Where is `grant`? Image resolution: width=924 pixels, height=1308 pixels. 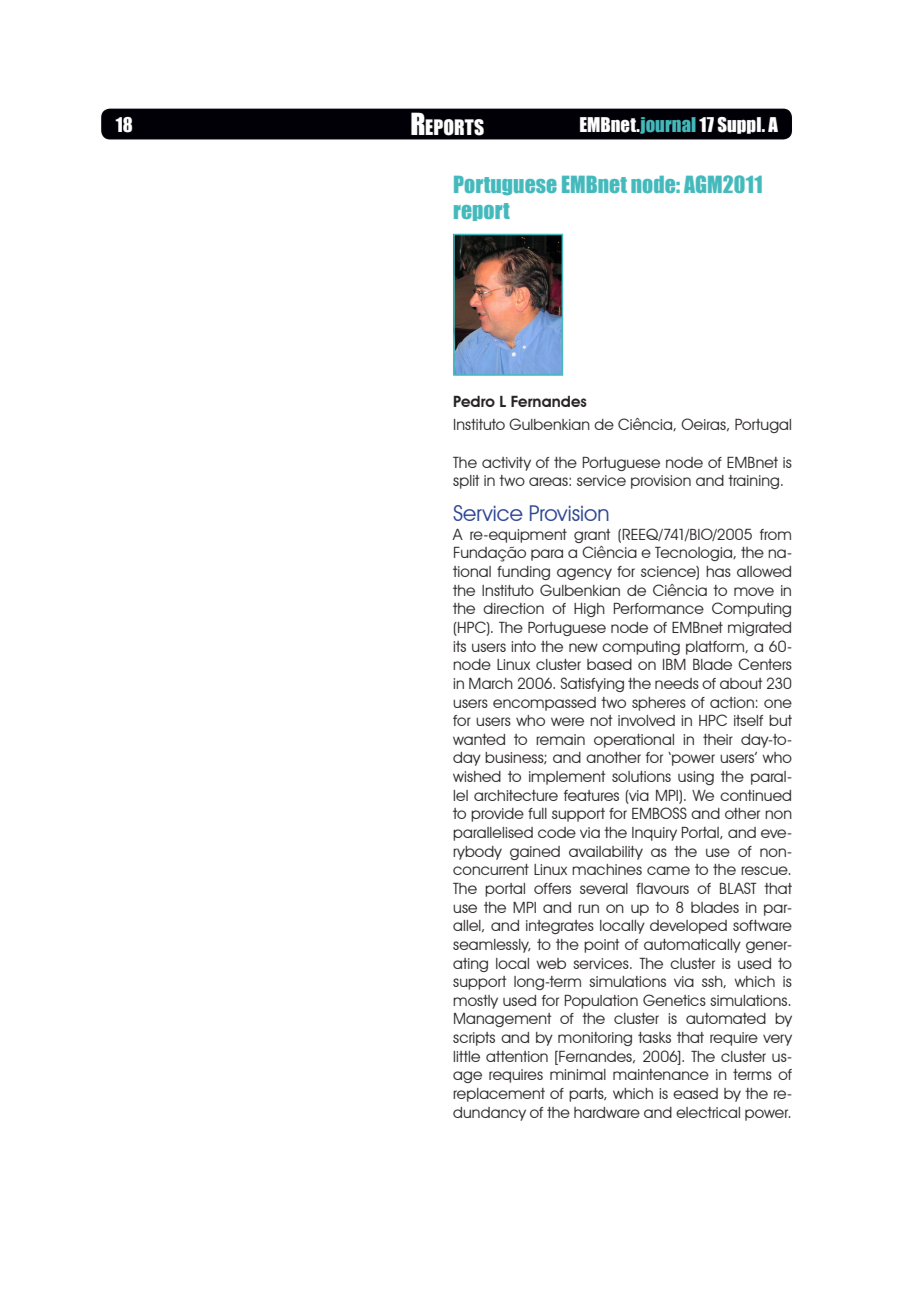
grant is located at coordinates (592, 536).
